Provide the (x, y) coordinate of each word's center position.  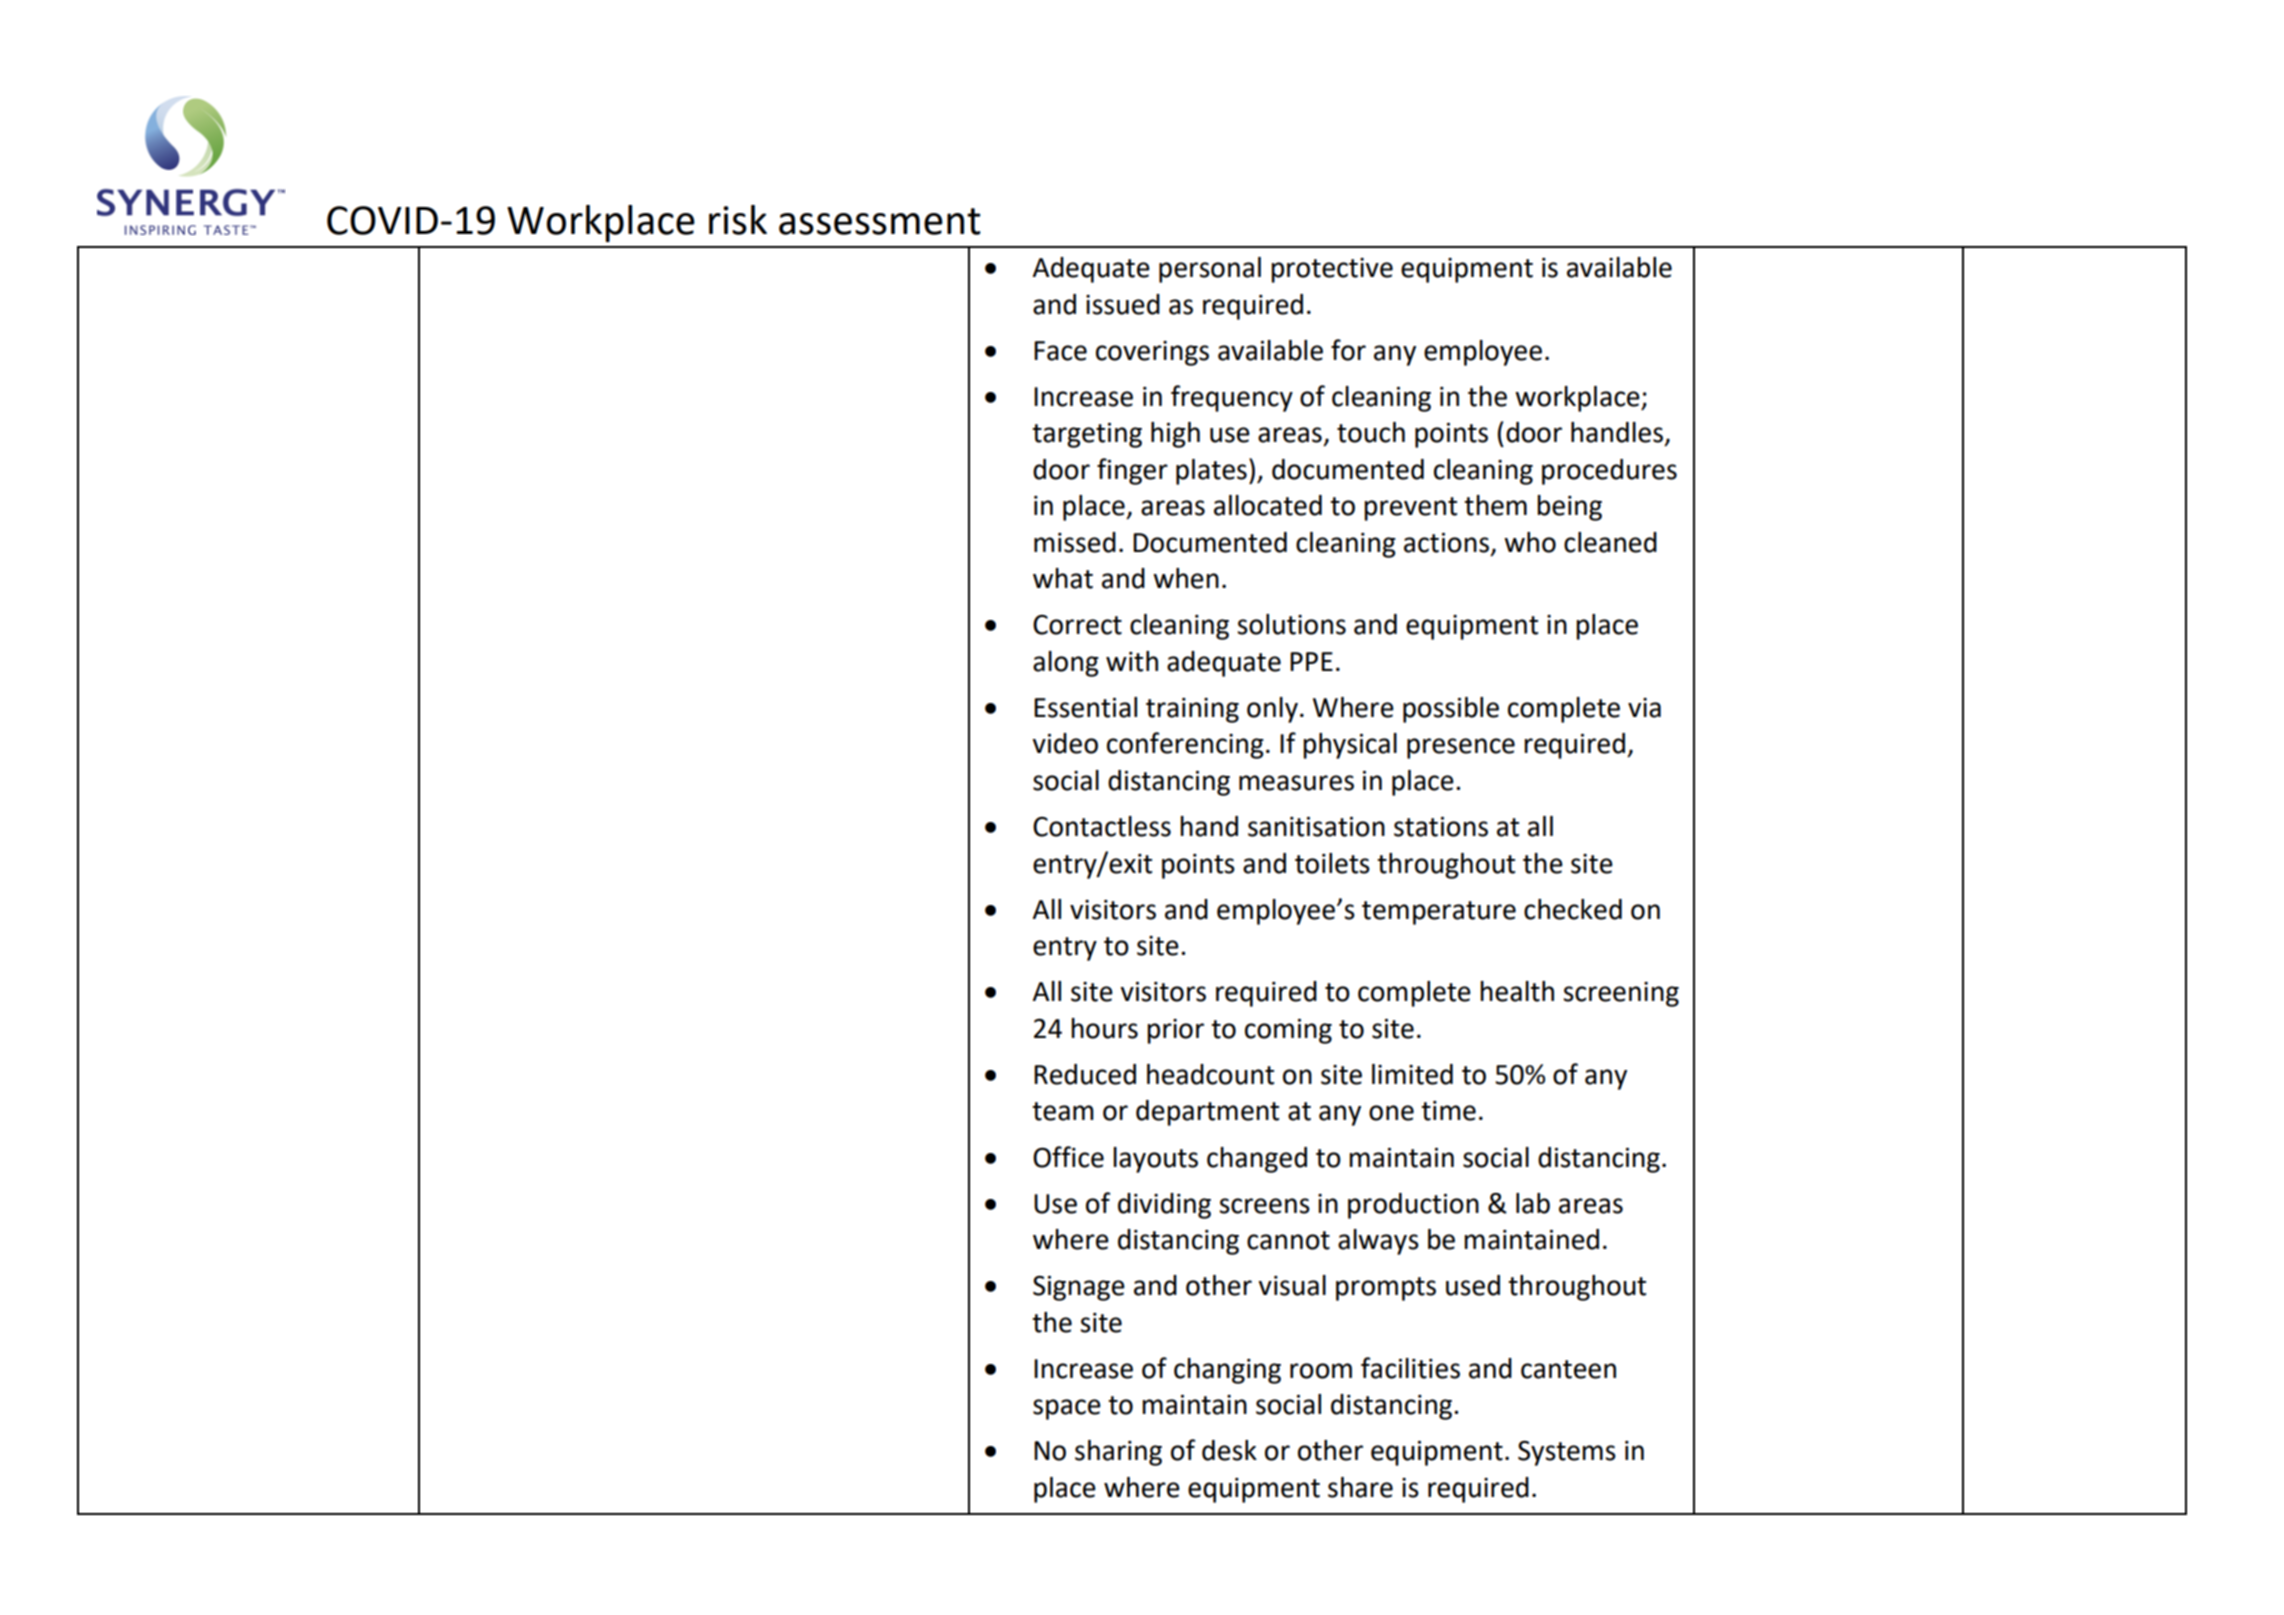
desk (1229, 1450)
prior (1175, 1031)
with (1132, 661)
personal (1210, 270)
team (1063, 1111)
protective (1332, 270)
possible (1451, 710)
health (1517, 991)
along (1066, 664)
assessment (880, 221)
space (1067, 1409)
